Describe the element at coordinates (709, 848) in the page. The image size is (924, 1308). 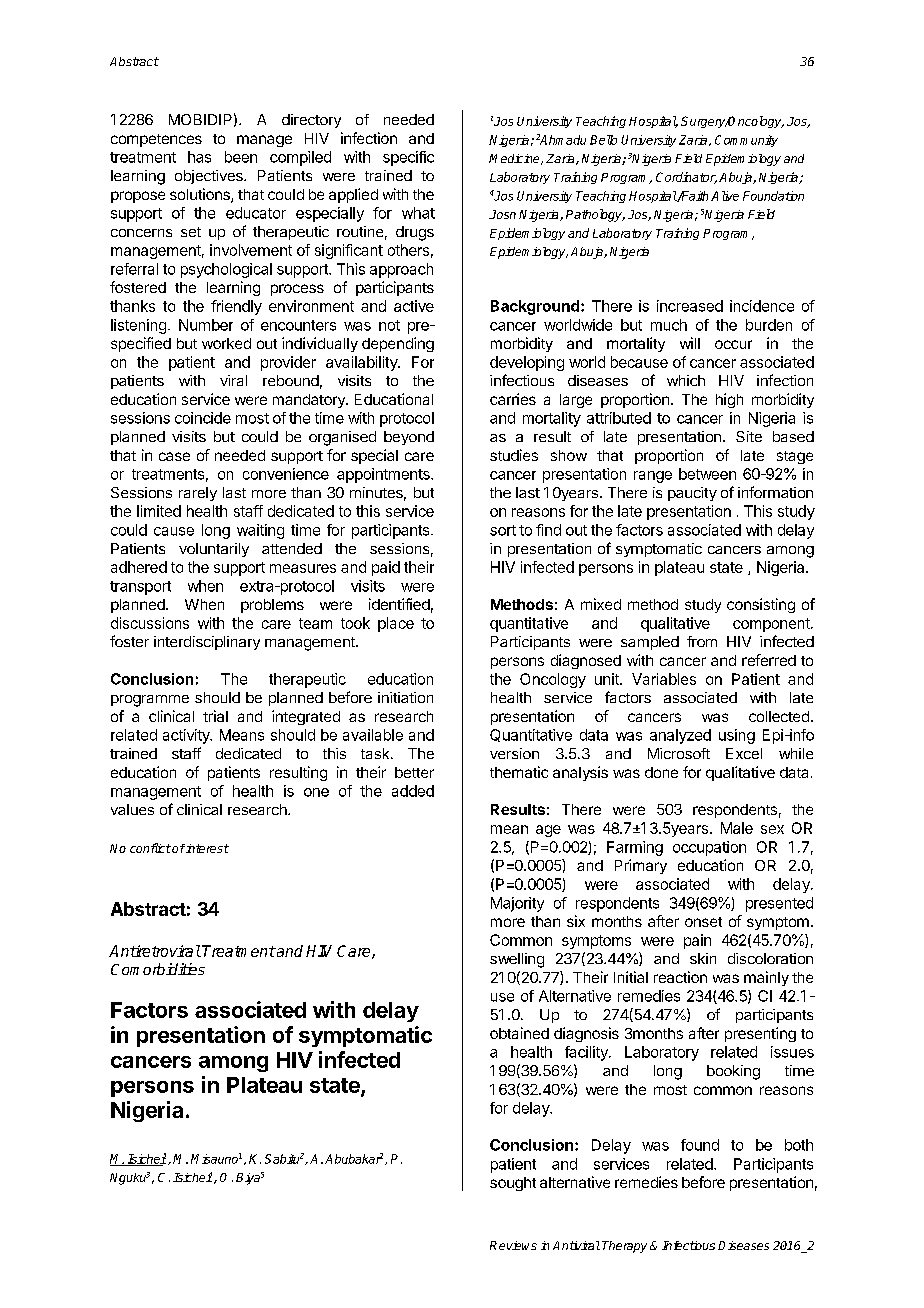
I see `occupation` at that location.
